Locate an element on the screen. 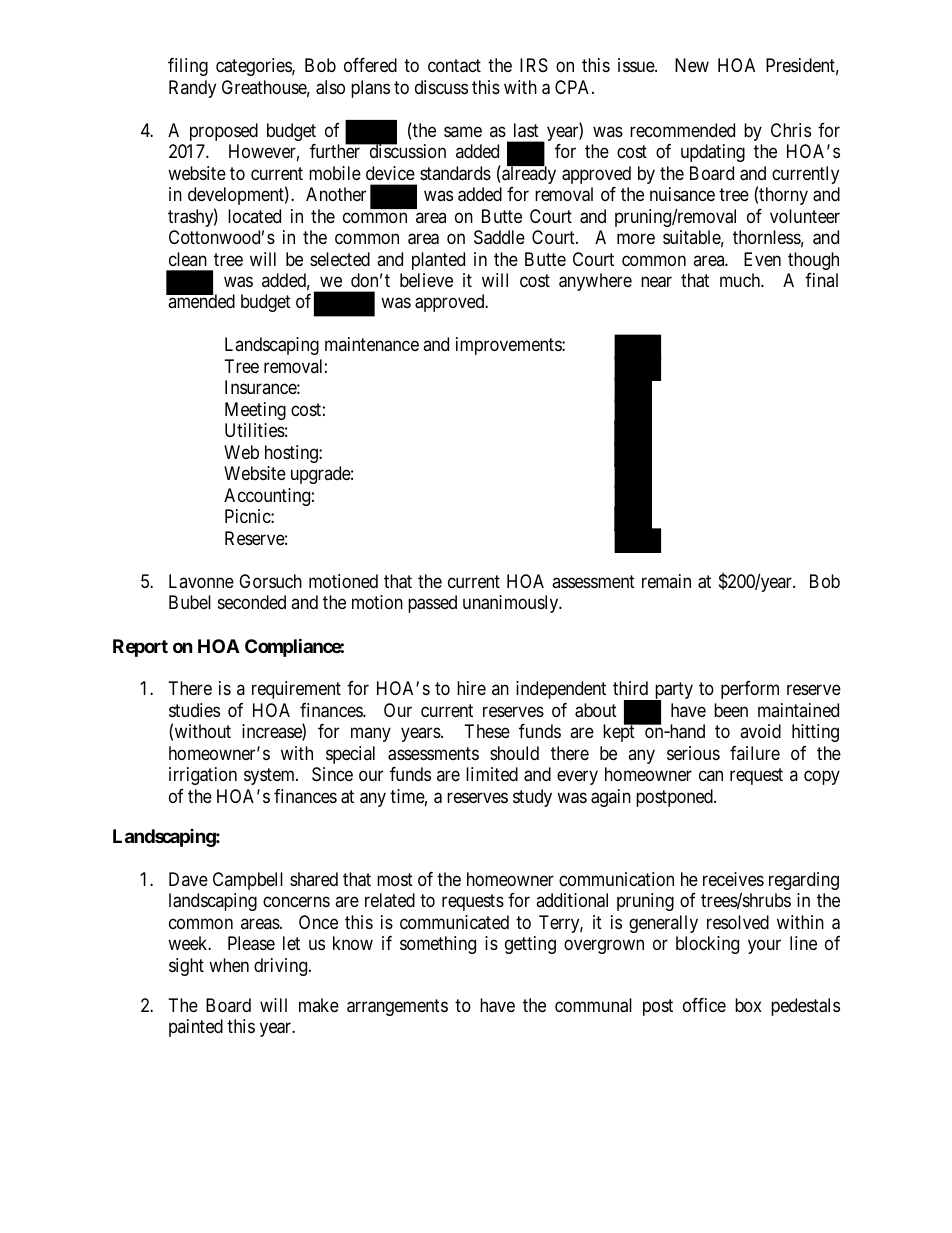 This screenshot has width=952, height=1233. clean is located at coordinates (188, 259).
